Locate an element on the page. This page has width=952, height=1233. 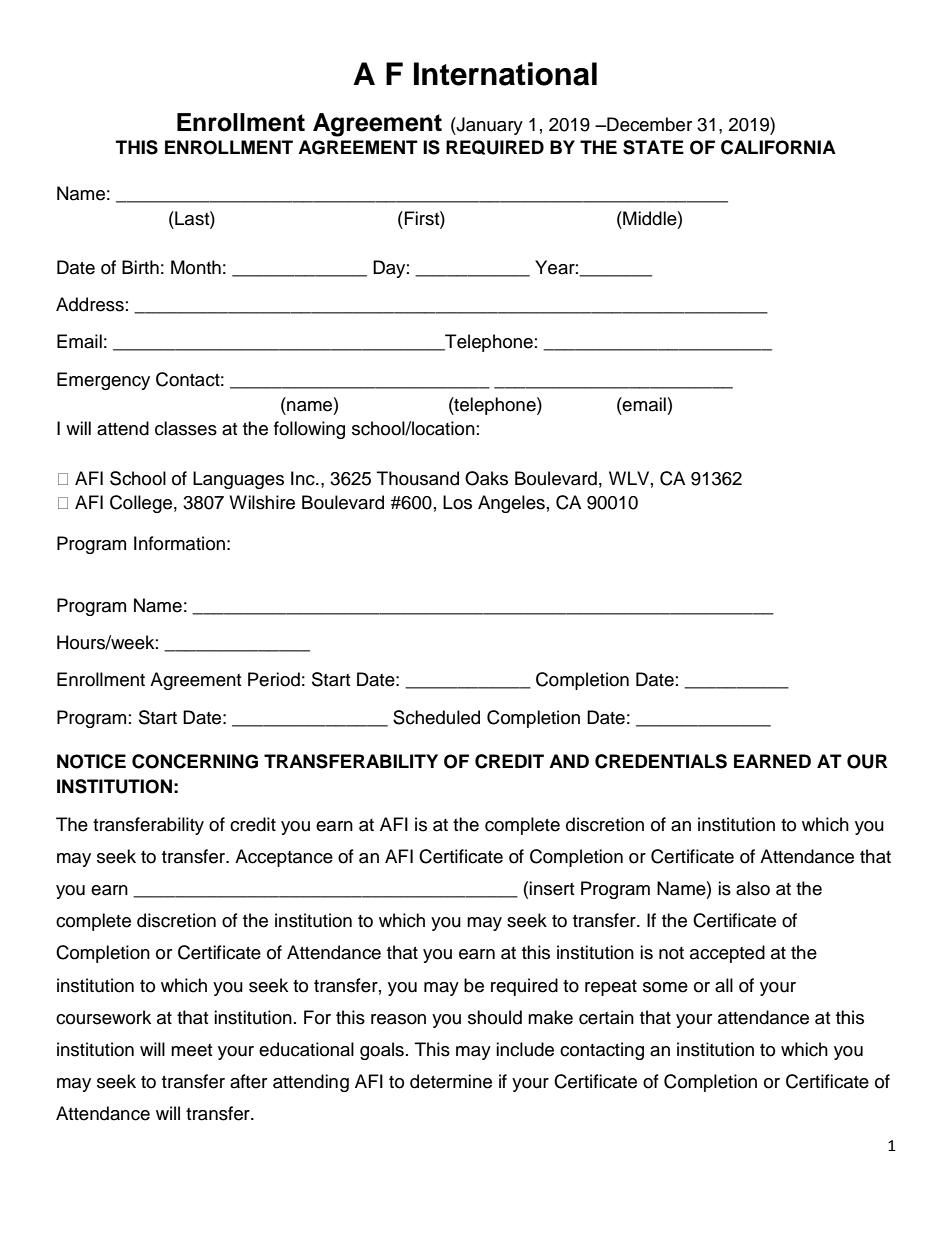
International is located at coordinates (505, 74).
